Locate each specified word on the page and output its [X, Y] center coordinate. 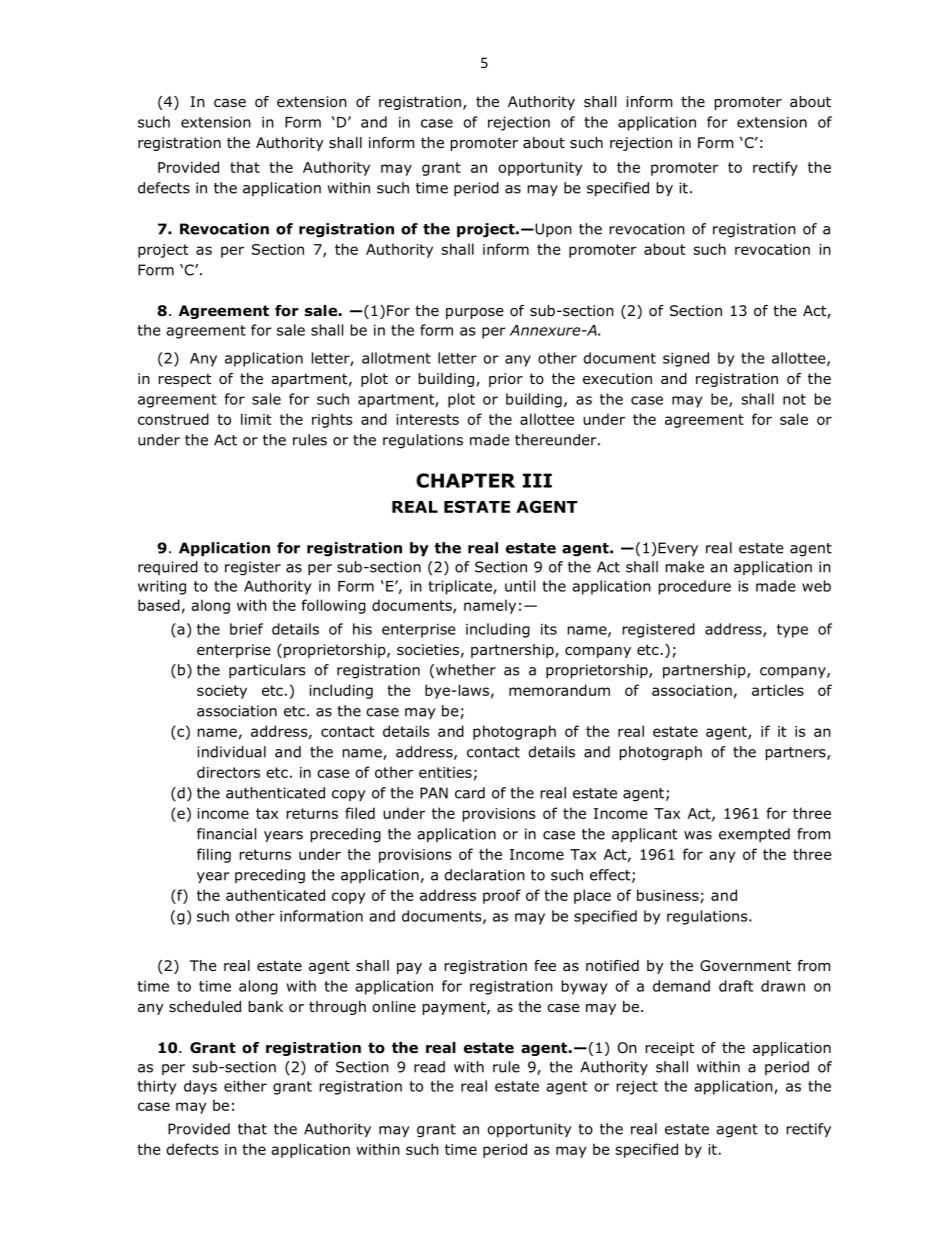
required [168, 568]
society [222, 692]
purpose [475, 313]
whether [466, 670]
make [685, 567]
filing [214, 855]
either [245, 1086]
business [668, 895]
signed [686, 359]
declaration [484, 875]
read [429, 1067]
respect [185, 380]
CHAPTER [465, 480]
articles [778, 690]
